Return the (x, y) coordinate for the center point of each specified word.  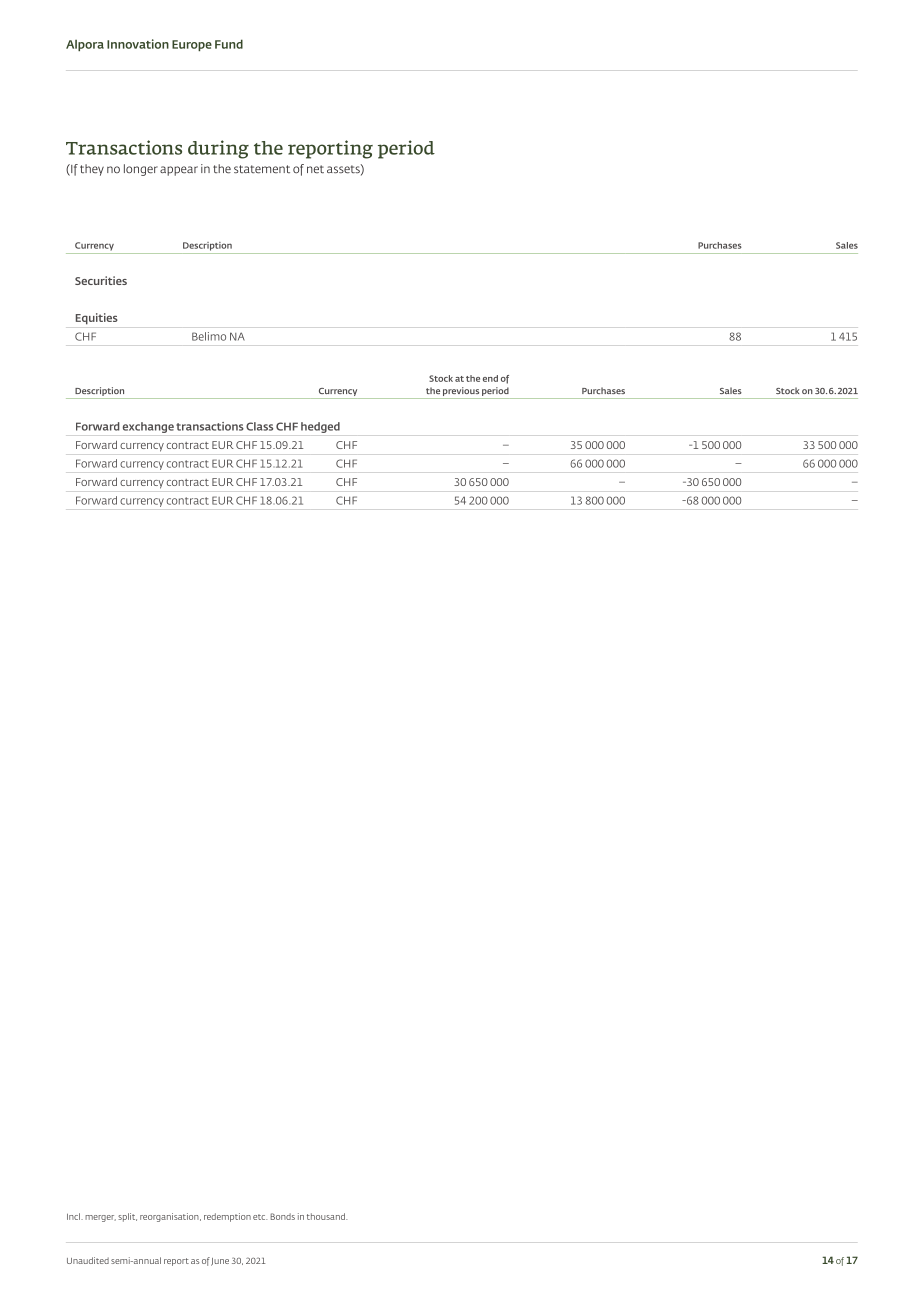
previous (461, 393)
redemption (227, 1217)
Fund (229, 44)
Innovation (138, 44)
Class (259, 426)
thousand (327, 1216)
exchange (148, 427)
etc (260, 1217)
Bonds (282, 1216)
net (315, 169)
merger (100, 1218)
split (127, 1217)
